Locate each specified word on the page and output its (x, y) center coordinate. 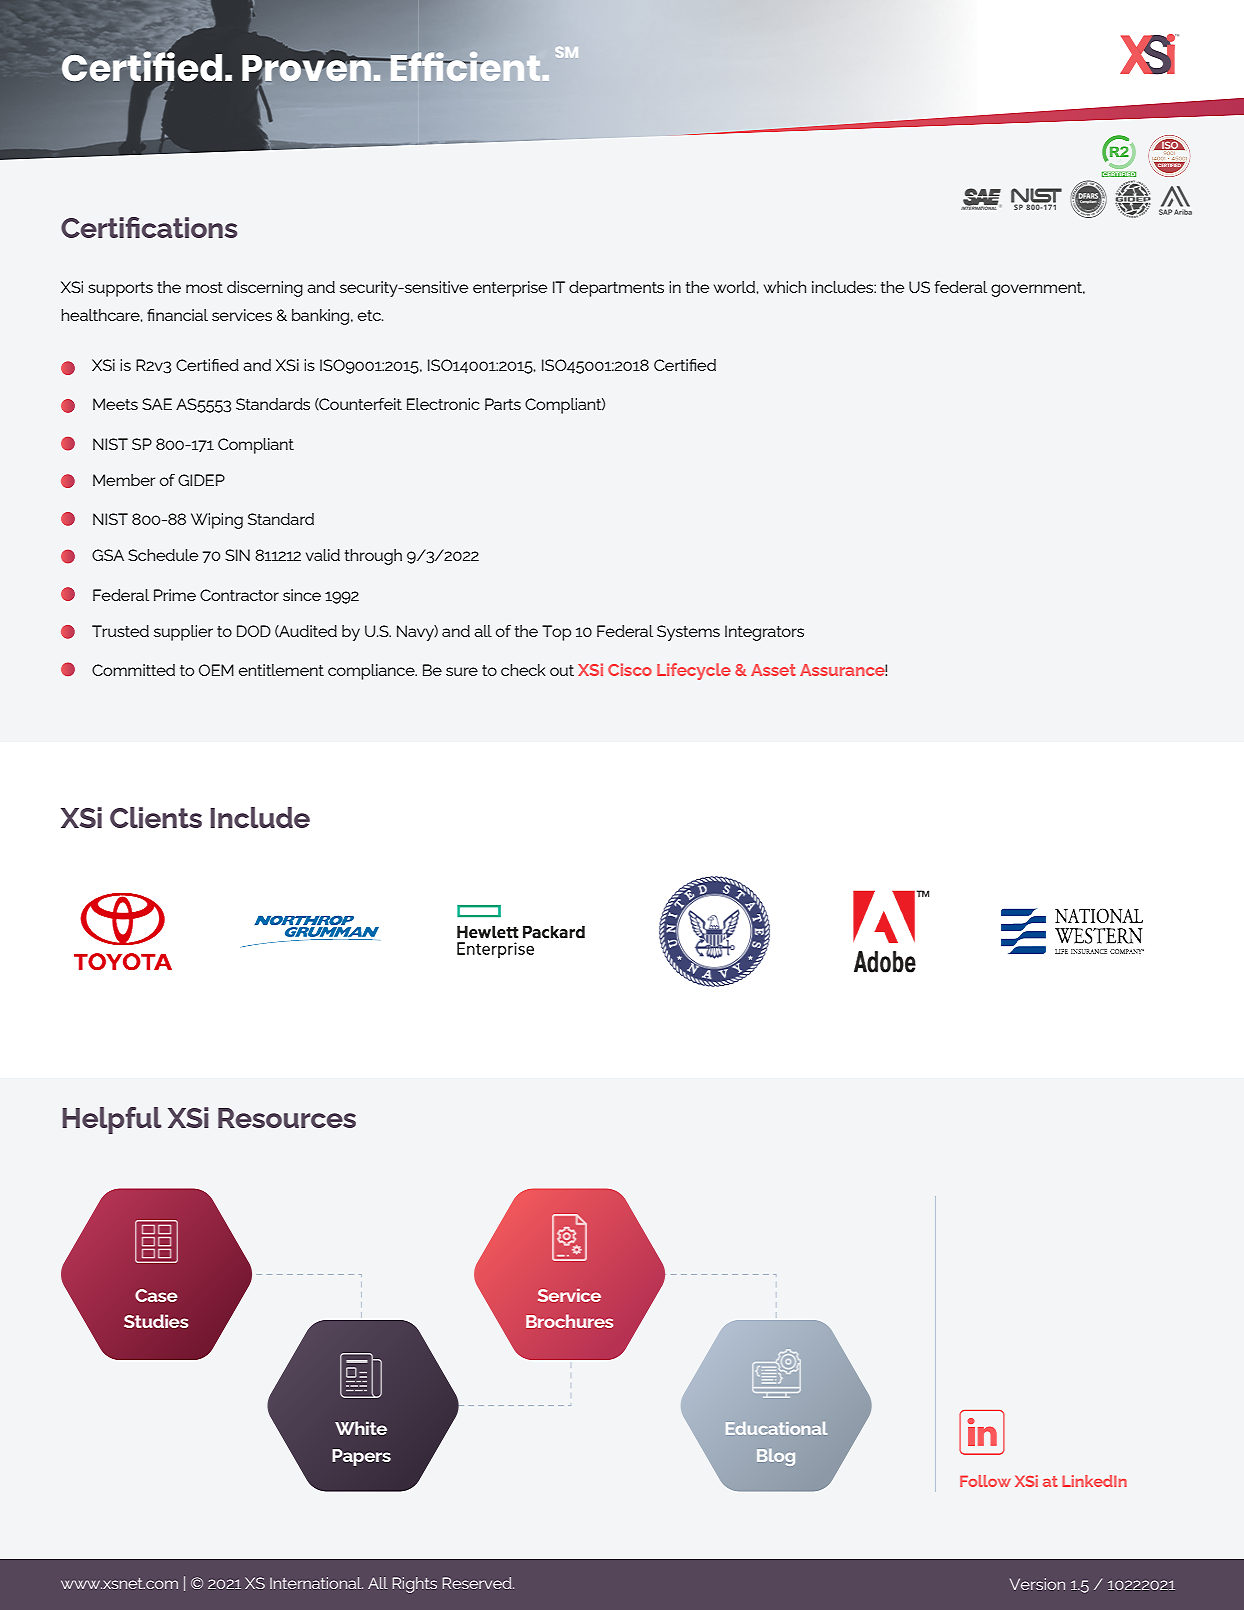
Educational (776, 1428)
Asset (773, 670)
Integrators (764, 633)
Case (156, 1295)
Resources (287, 1118)
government (1038, 289)
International (316, 1583)
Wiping (217, 521)
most (204, 287)
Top (556, 633)
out (562, 670)
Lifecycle (694, 671)
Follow (985, 1481)
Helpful (112, 1120)
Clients (156, 817)
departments (616, 289)
